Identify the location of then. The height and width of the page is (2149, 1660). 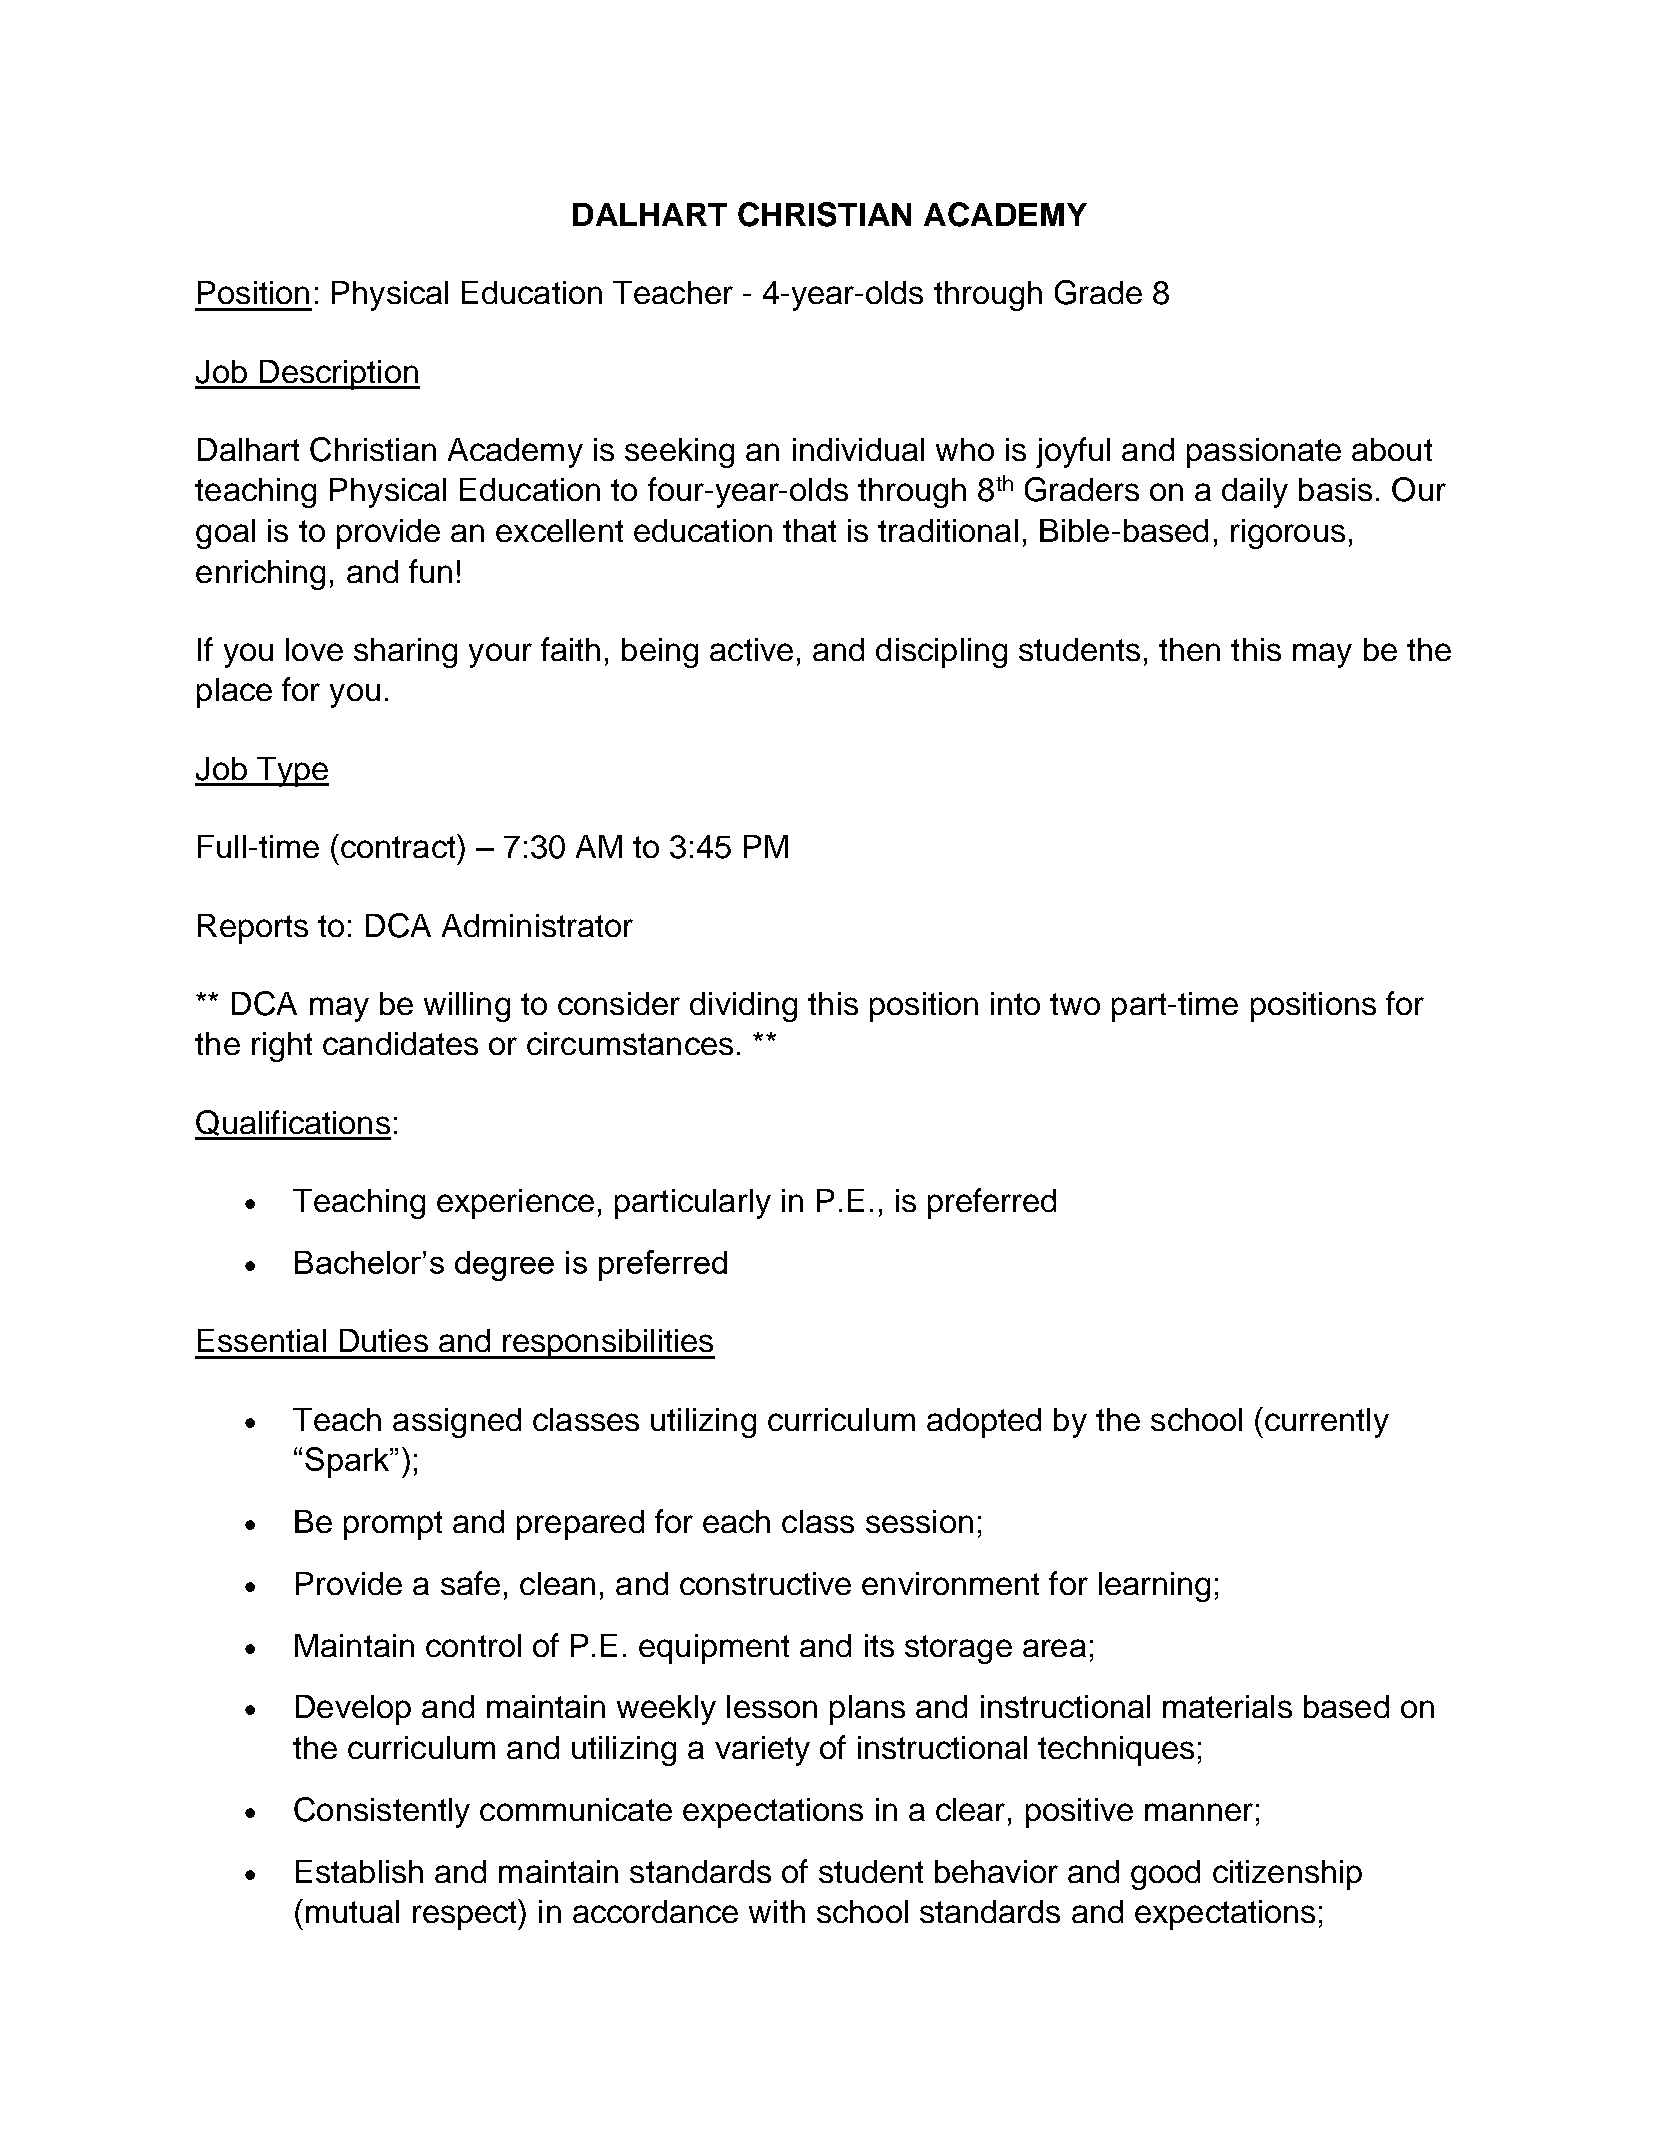
(1189, 649).
